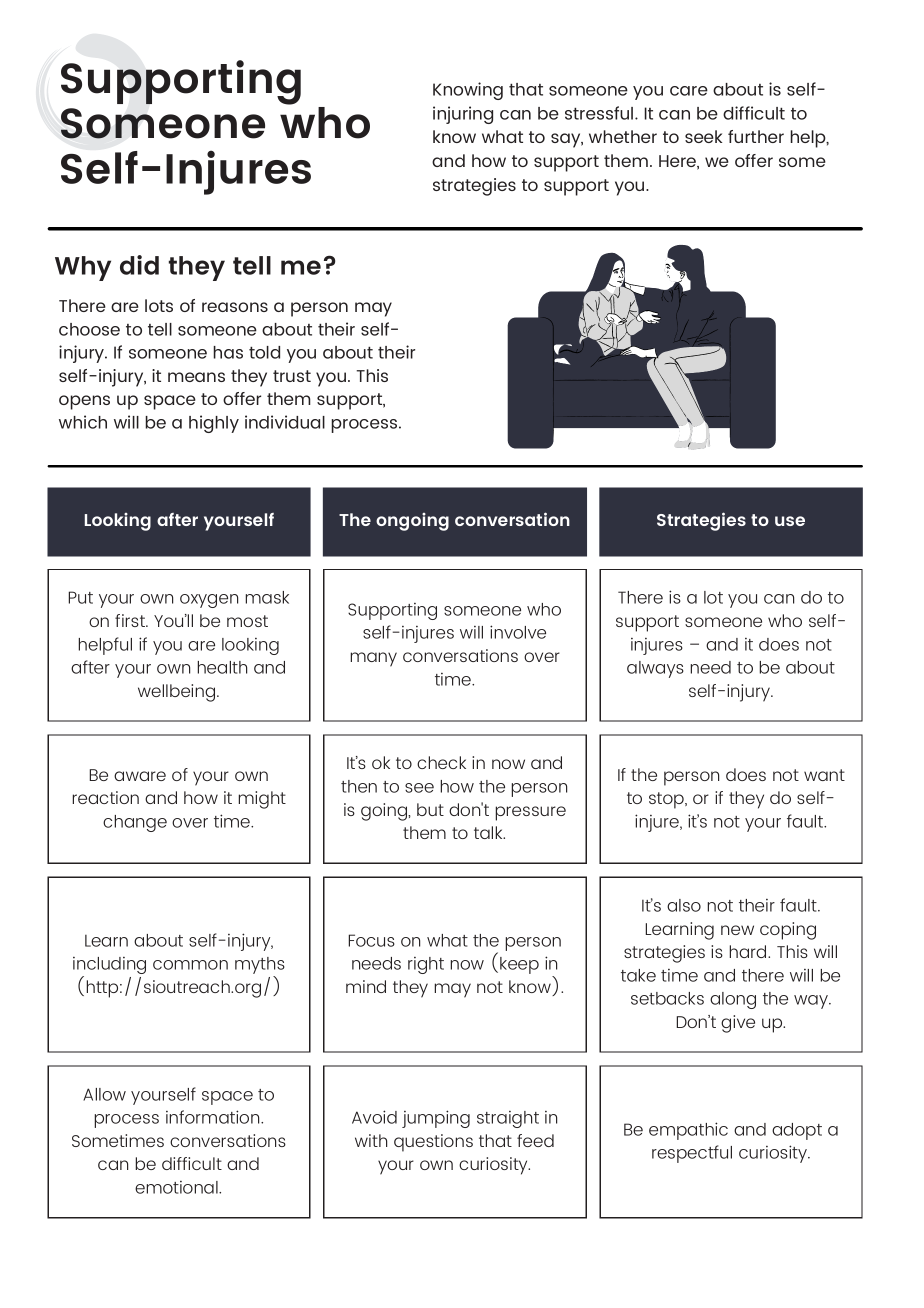  I want to click on trust, so click(292, 376).
